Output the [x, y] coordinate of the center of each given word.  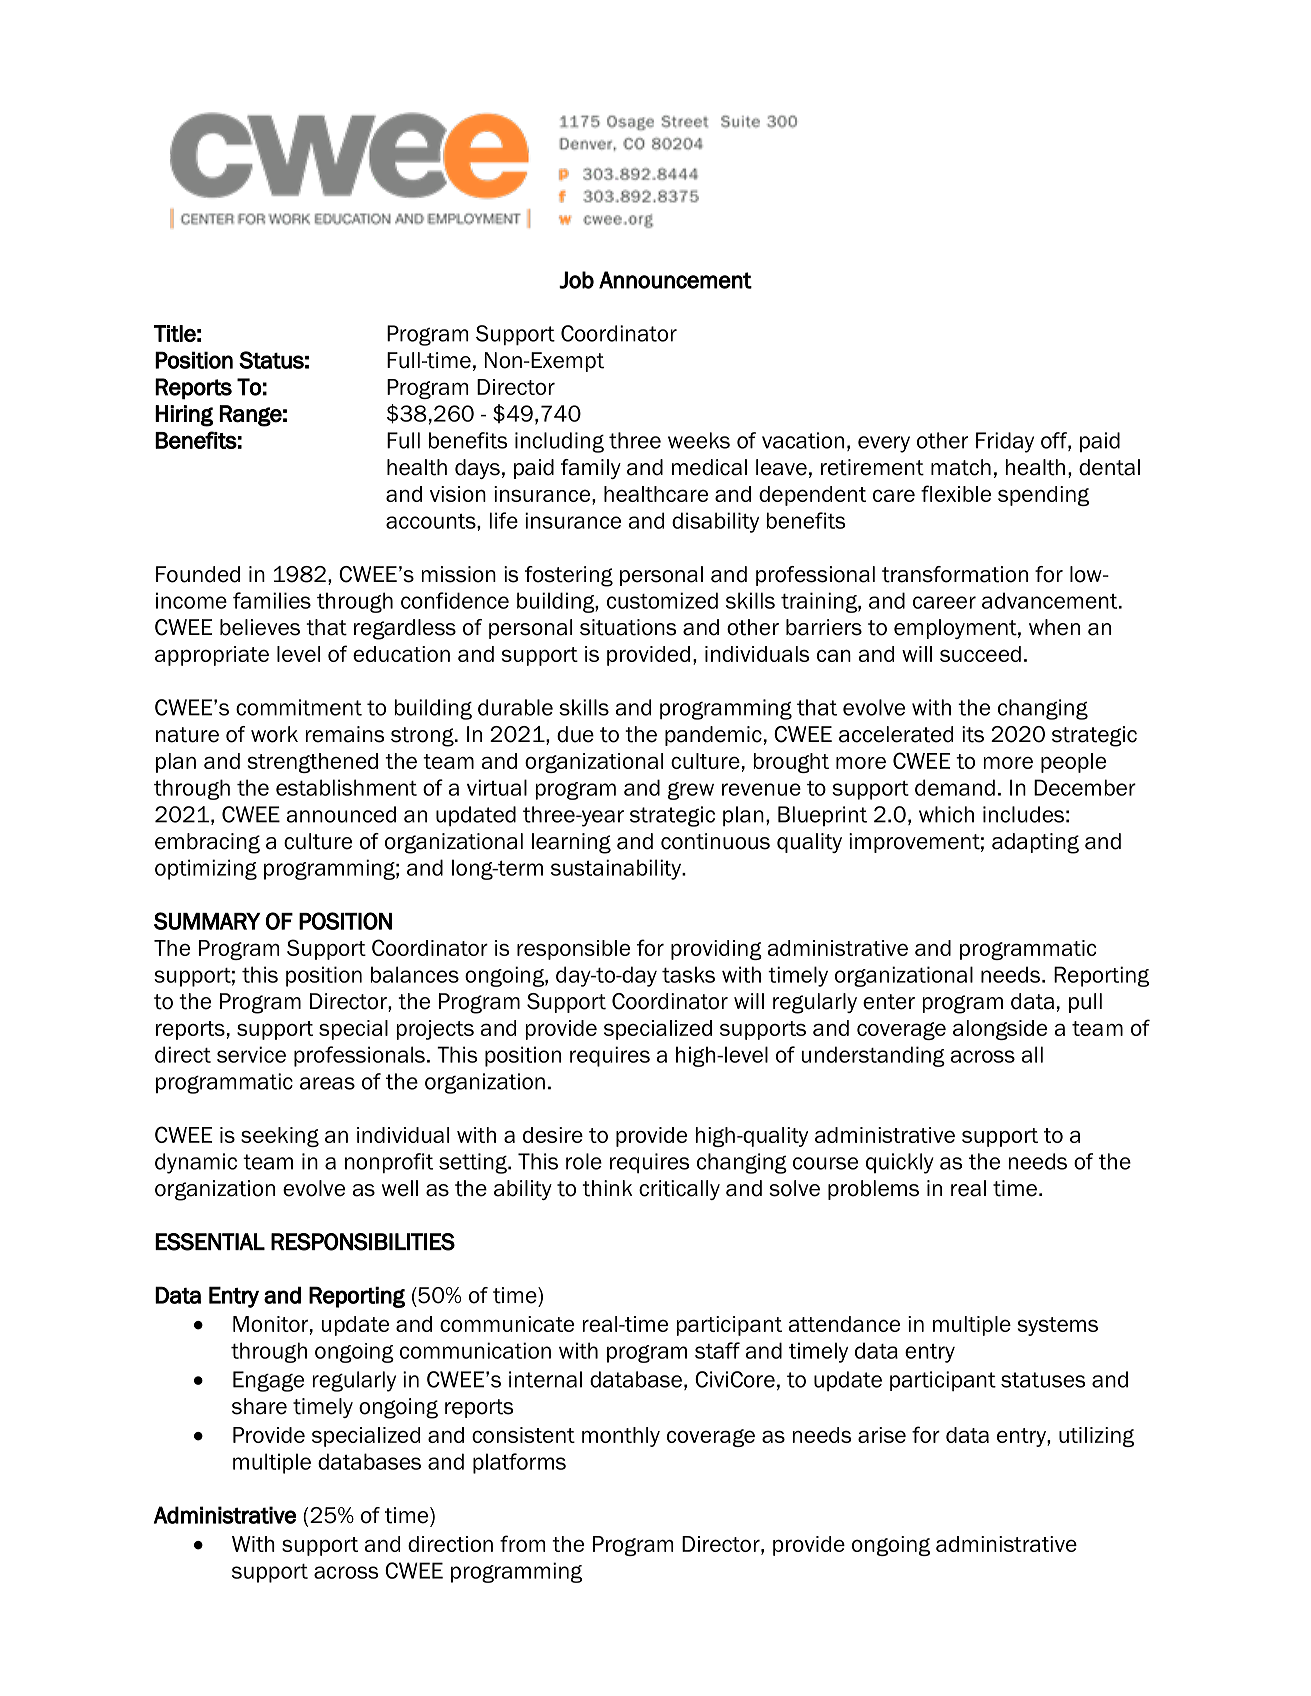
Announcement [675, 280]
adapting [1035, 843]
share [259, 1406]
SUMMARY [207, 921]
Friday [1005, 442]
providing [716, 950]
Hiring [184, 416]
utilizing [1096, 1437]
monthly [621, 1437]
